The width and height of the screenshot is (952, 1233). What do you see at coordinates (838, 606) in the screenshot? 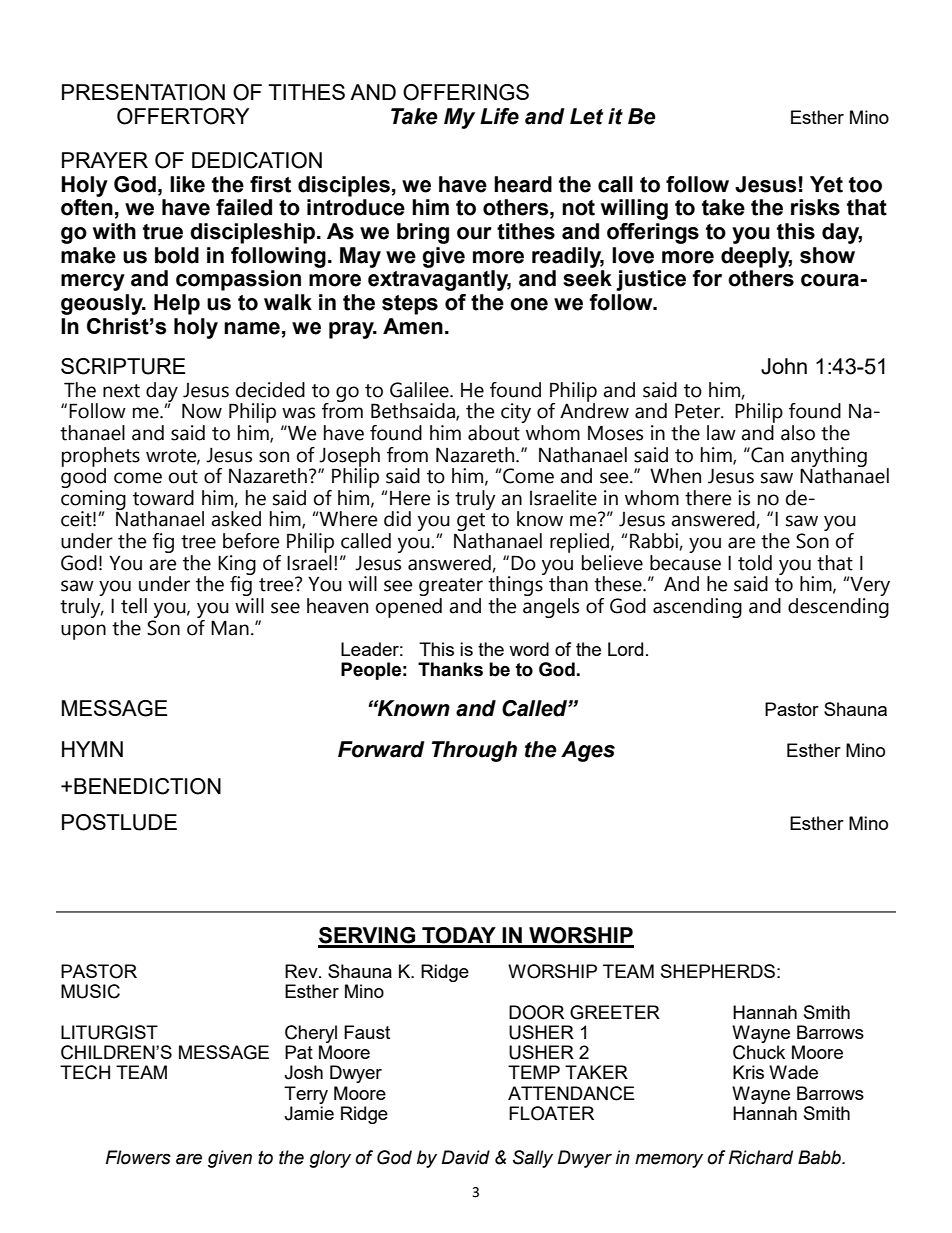
I see `descending` at bounding box center [838, 606].
